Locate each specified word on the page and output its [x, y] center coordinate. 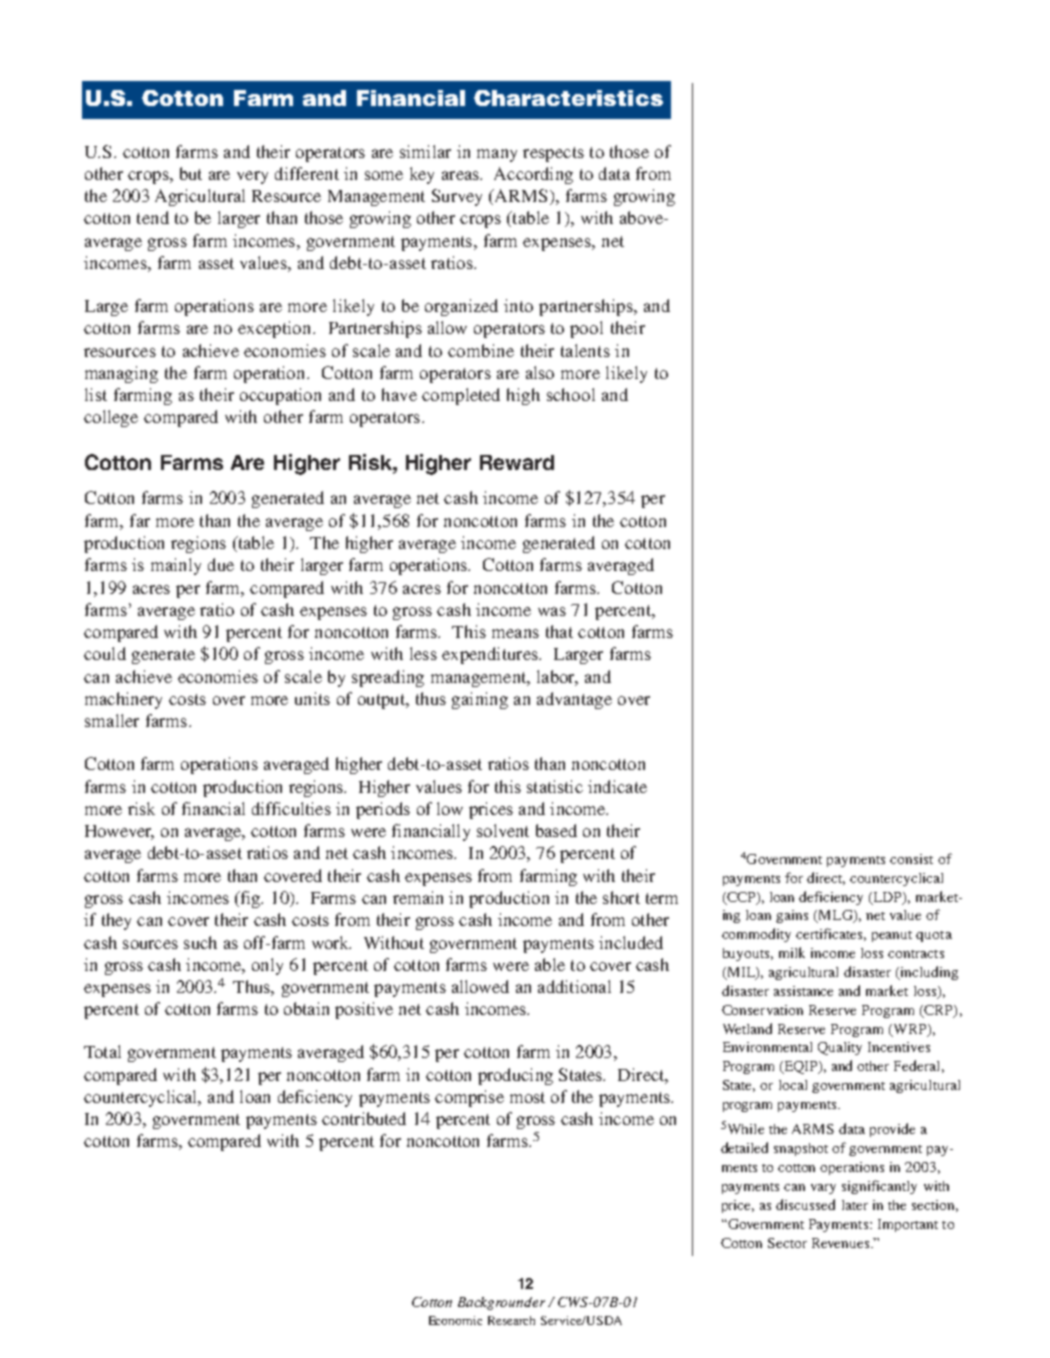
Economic [455, 1320]
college [111, 418]
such [200, 942]
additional [574, 986]
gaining [480, 700]
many [497, 155]
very [252, 177]
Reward [517, 462]
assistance [803, 991]
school [571, 394]
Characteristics [568, 98]
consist [911, 859]
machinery [123, 700]
